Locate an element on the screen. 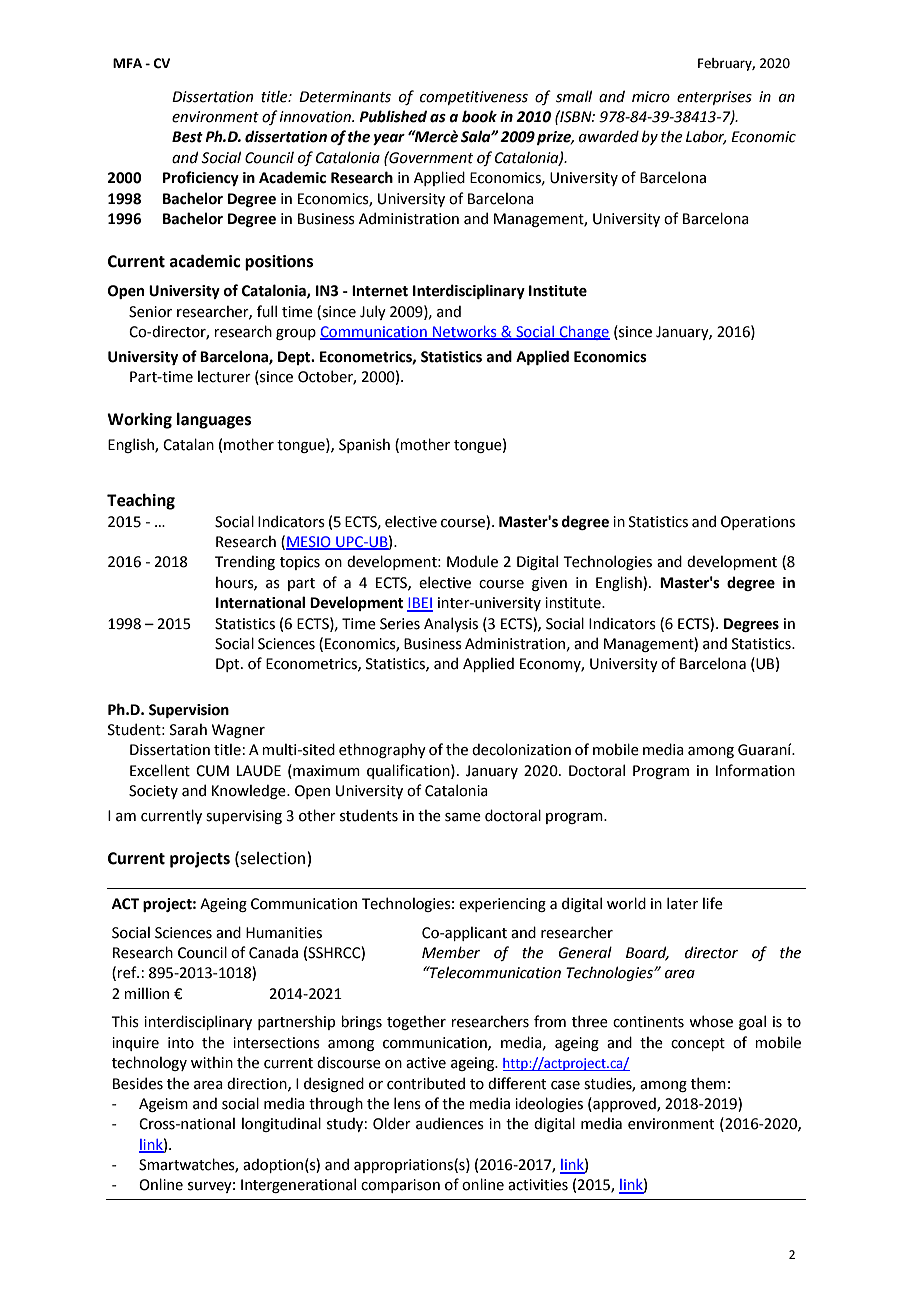  Operations is located at coordinates (758, 523).
